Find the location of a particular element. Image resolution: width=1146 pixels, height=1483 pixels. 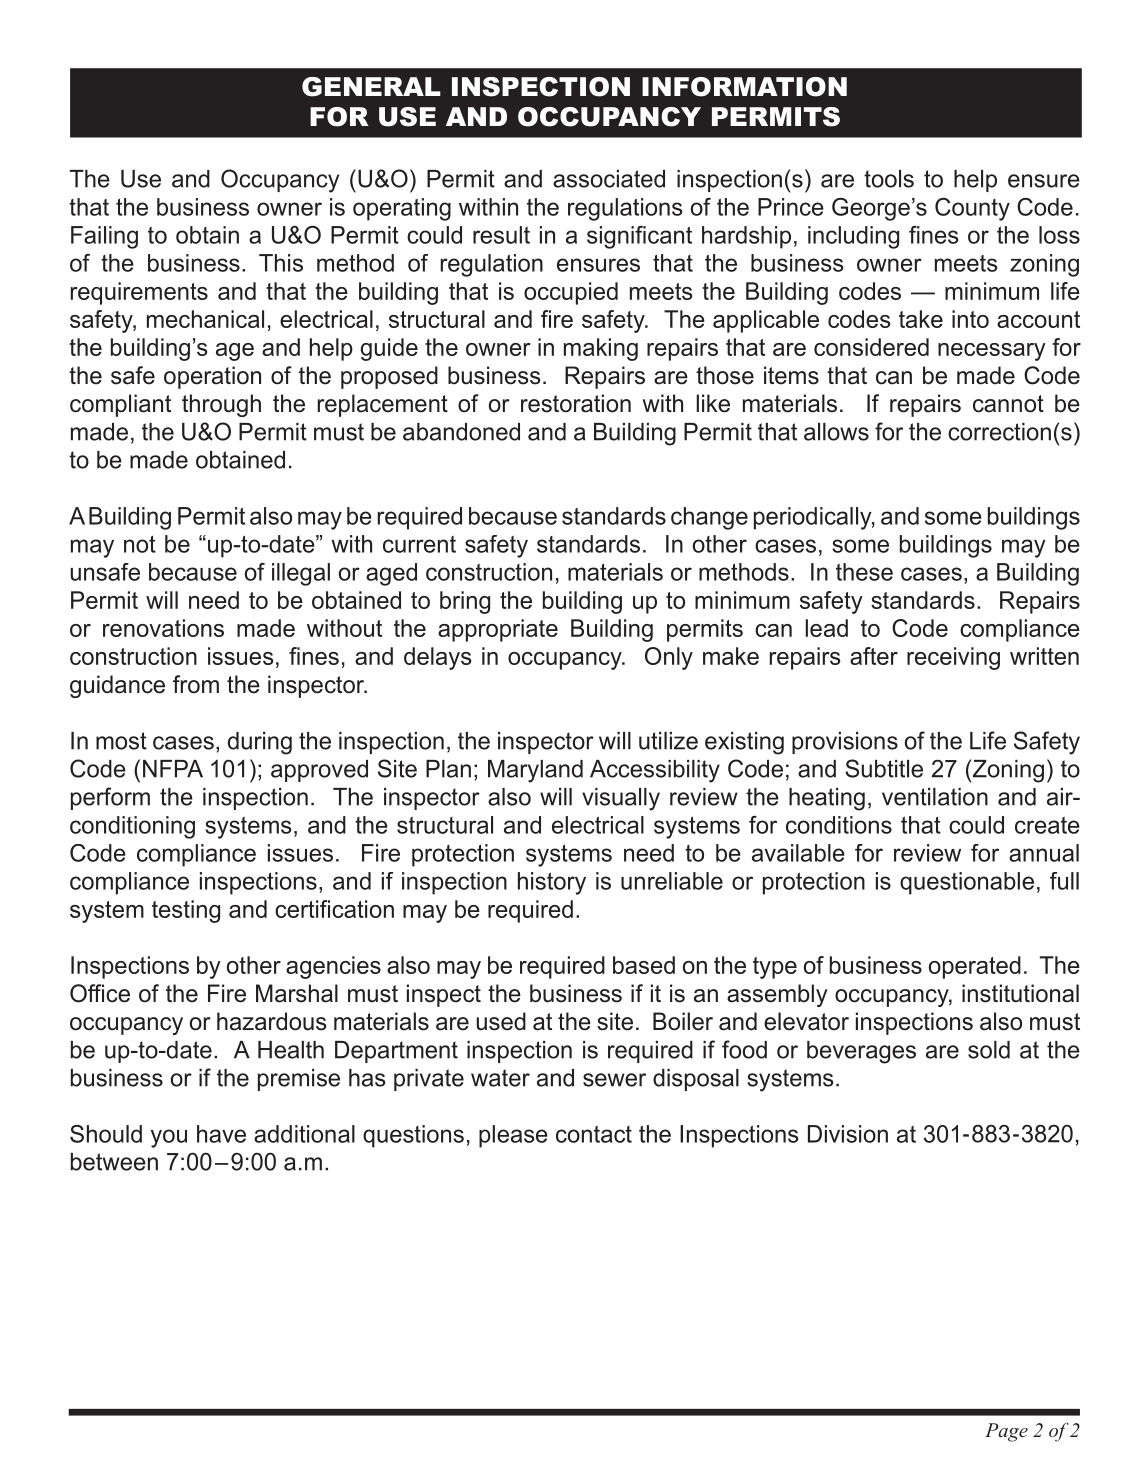

ventilation is located at coordinates (935, 797).
